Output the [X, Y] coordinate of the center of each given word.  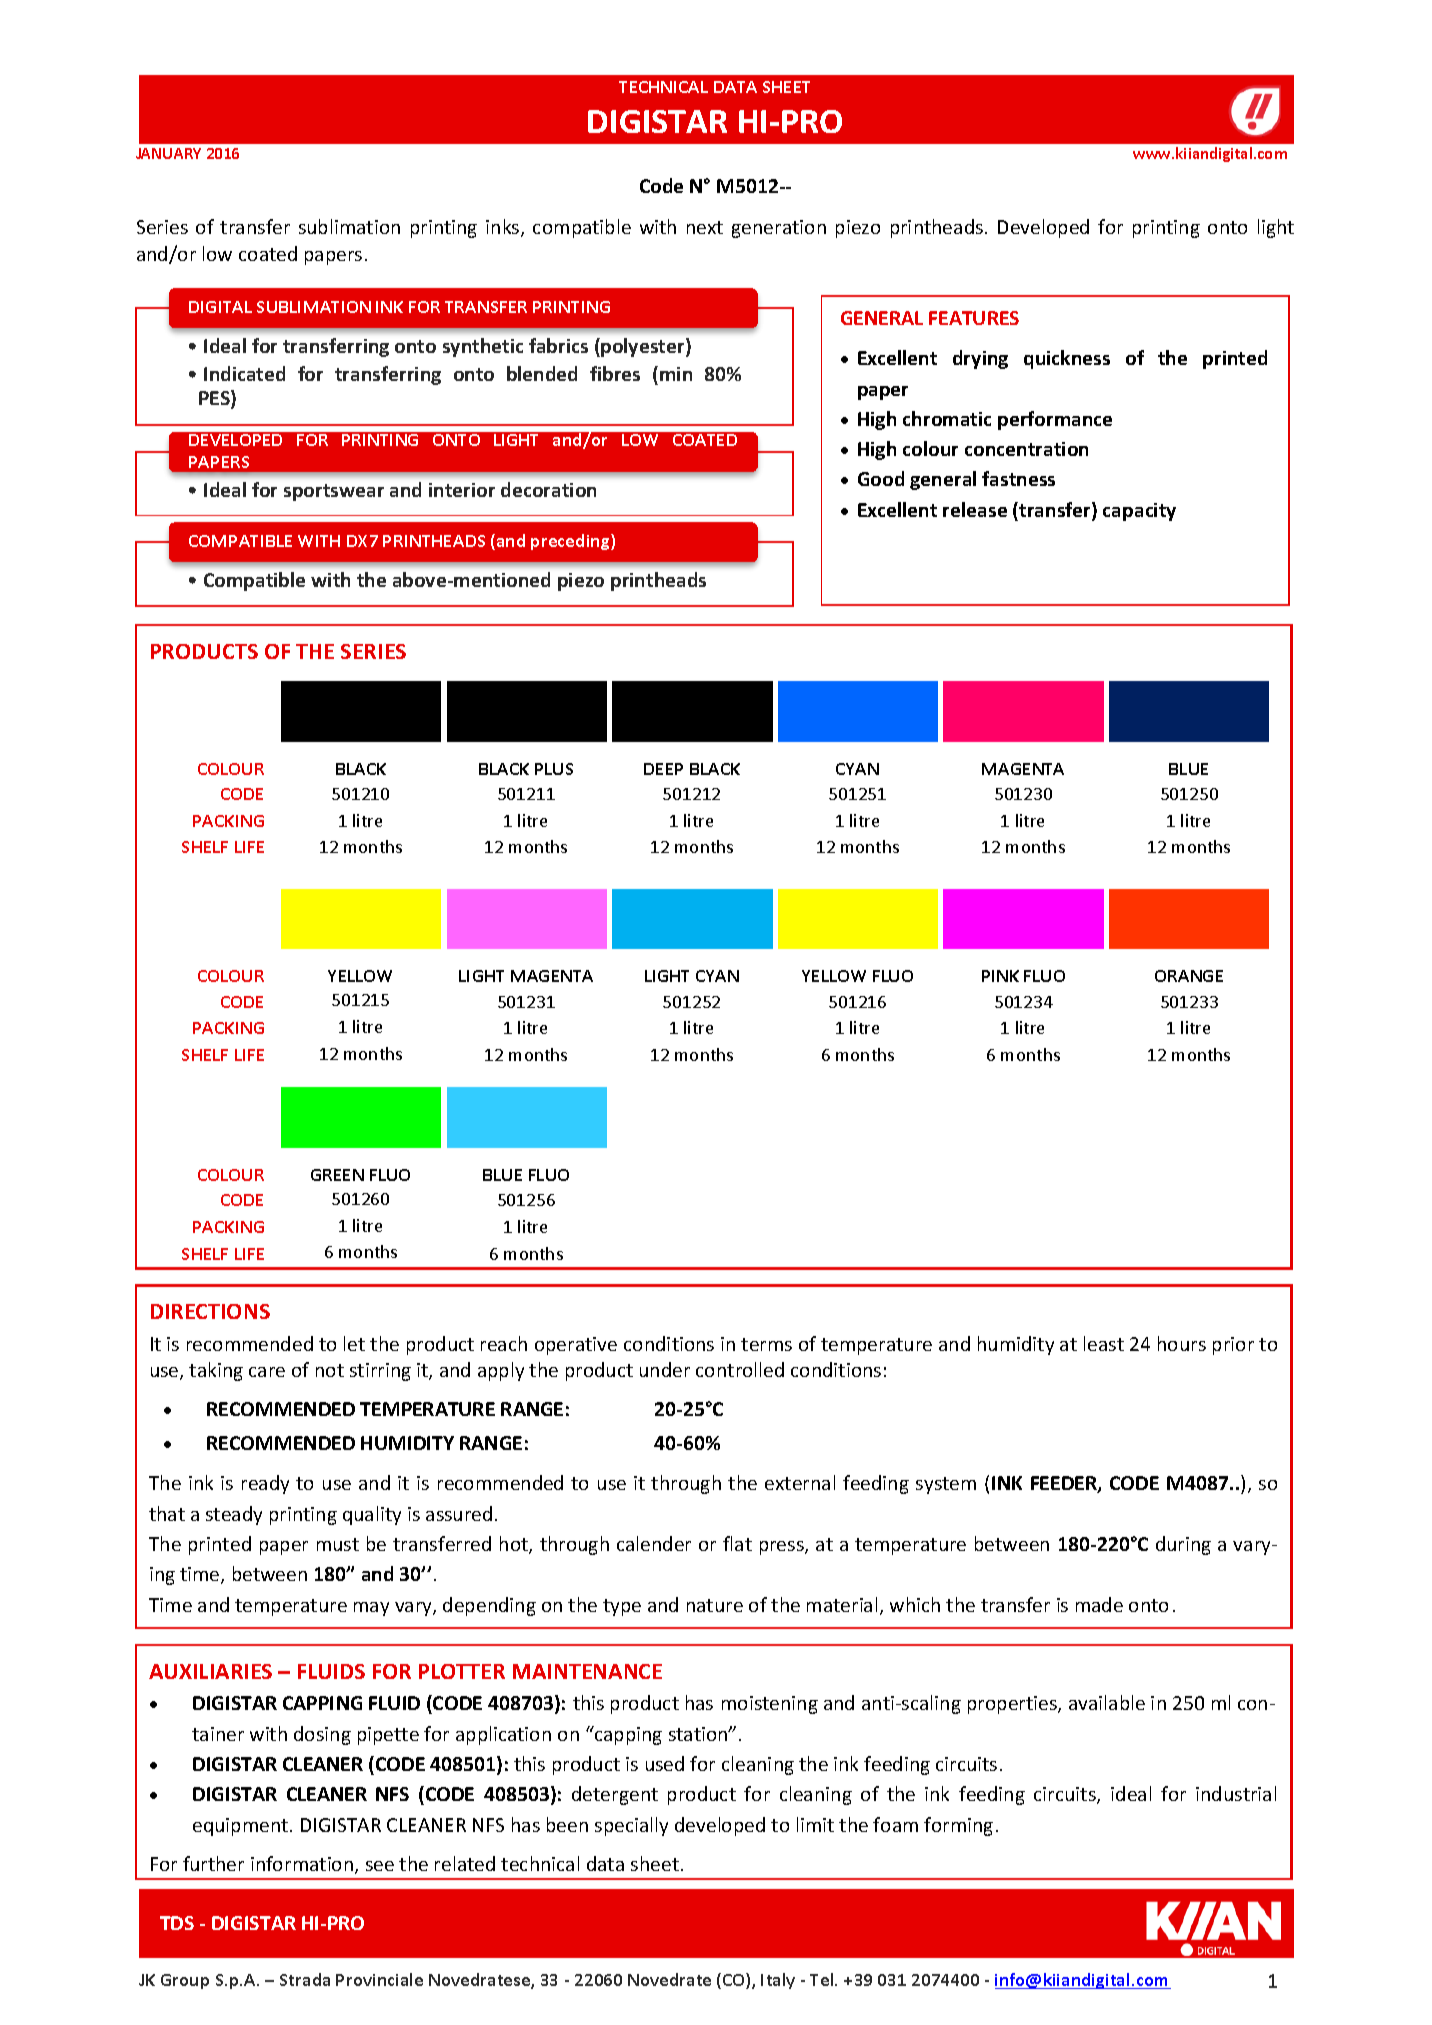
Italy [778, 1981]
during [1183, 1545]
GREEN [337, 1175]
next [705, 227]
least [1104, 1343]
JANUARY [168, 153]
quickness [1067, 359]
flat [737, 1543]
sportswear [334, 492]
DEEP [663, 769]
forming [958, 1826]
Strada [305, 1979]
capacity [1139, 512]
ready [265, 1484]
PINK [1000, 976]
